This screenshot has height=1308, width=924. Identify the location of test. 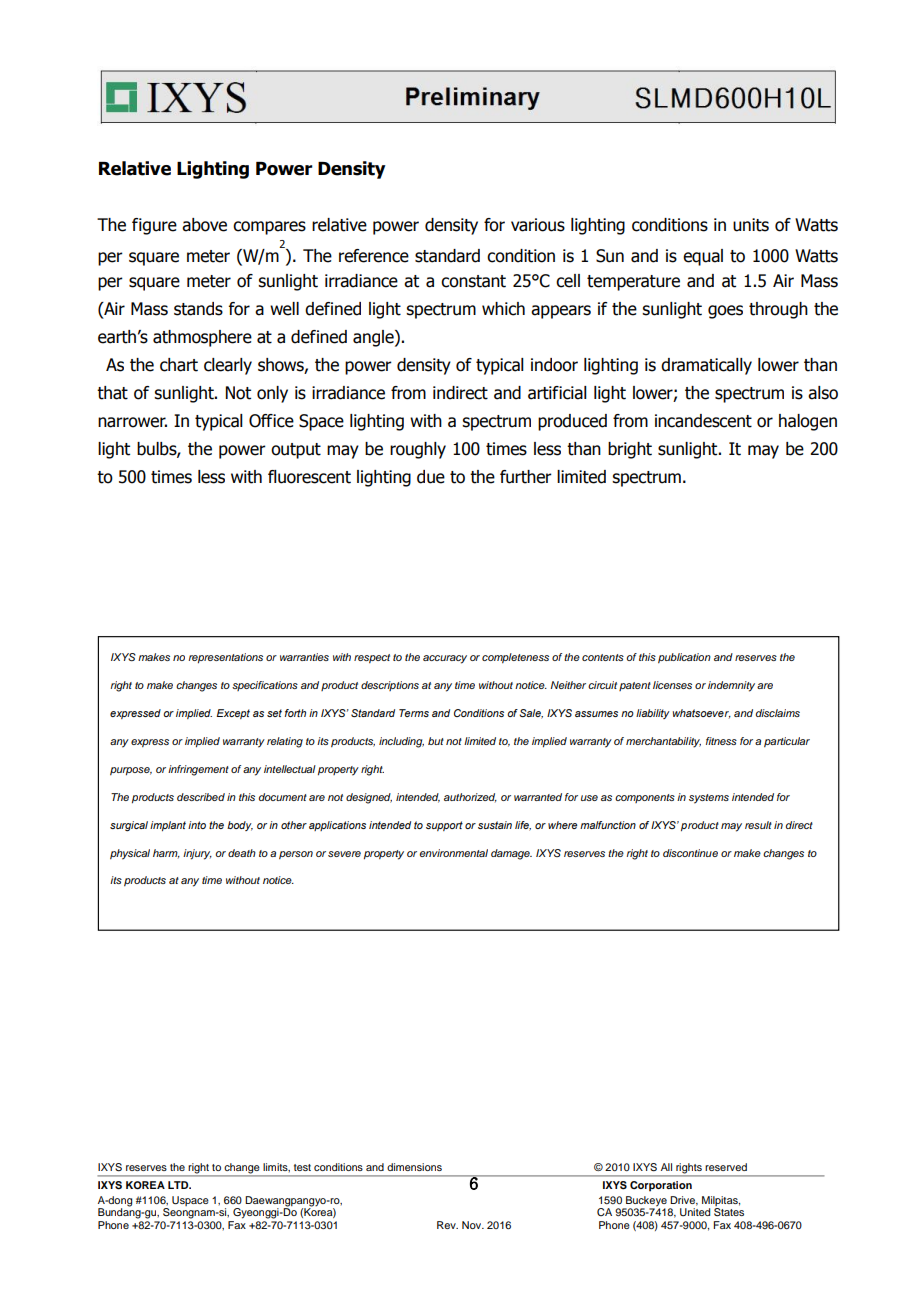
(302, 1167).
